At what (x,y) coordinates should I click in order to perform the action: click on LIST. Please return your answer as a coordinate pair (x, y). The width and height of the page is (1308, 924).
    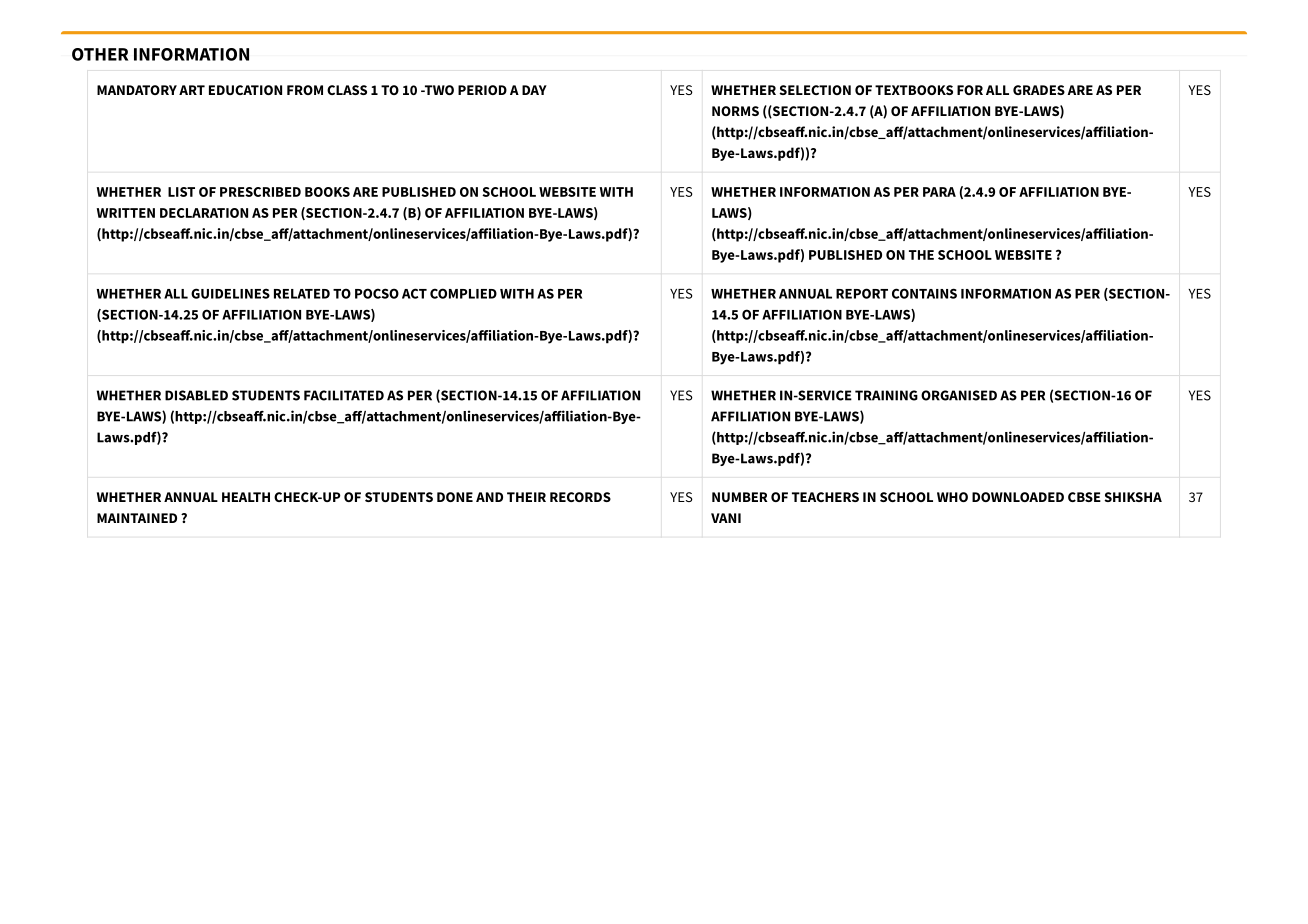
    Looking at the image, I should click on (181, 192).
